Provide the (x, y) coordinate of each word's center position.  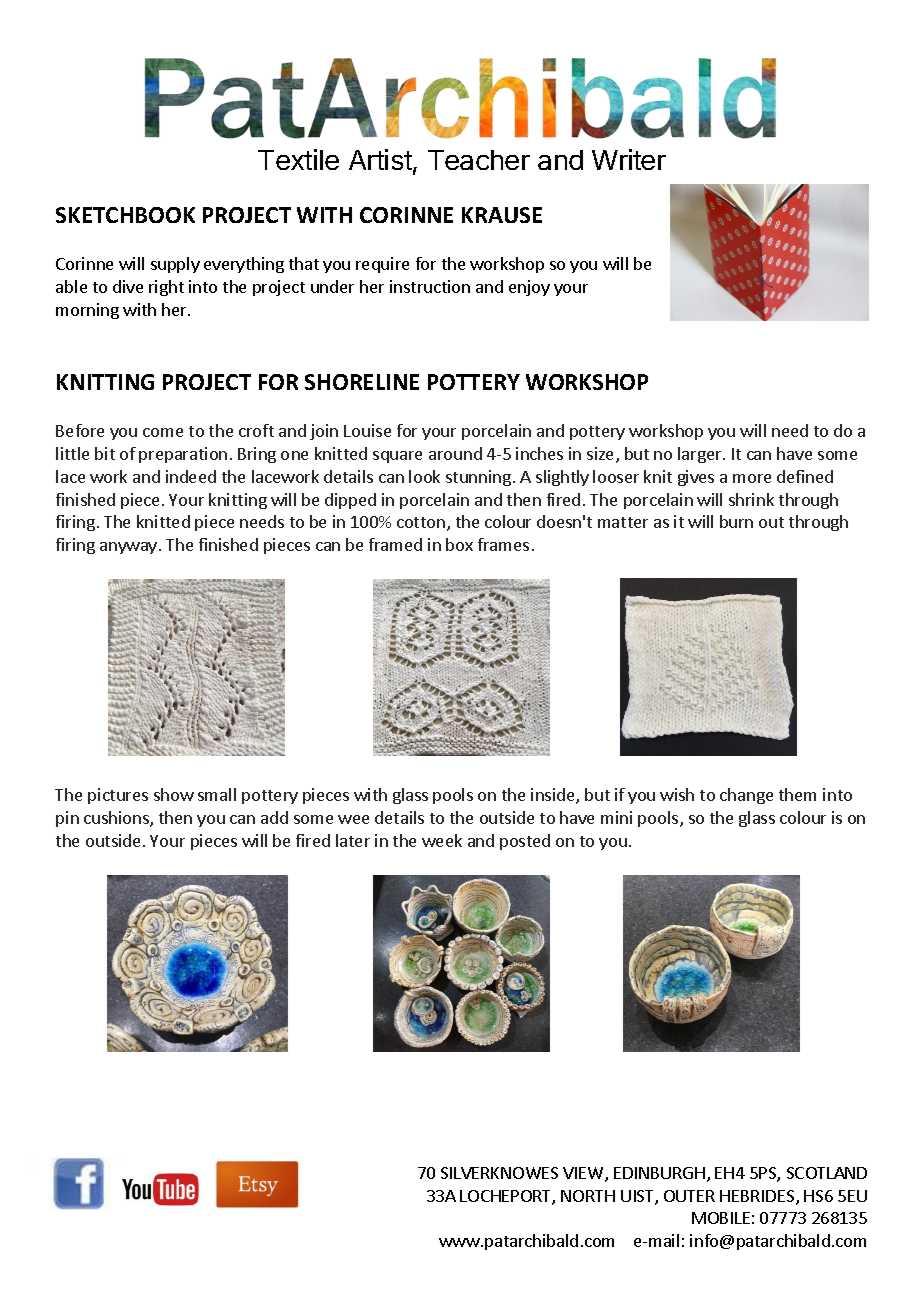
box (459, 544)
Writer (629, 159)
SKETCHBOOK (125, 215)
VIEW (584, 1174)
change (746, 796)
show (174, 794)
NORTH (588, 1196)
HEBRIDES (757, 1196)
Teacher (479, 160)
